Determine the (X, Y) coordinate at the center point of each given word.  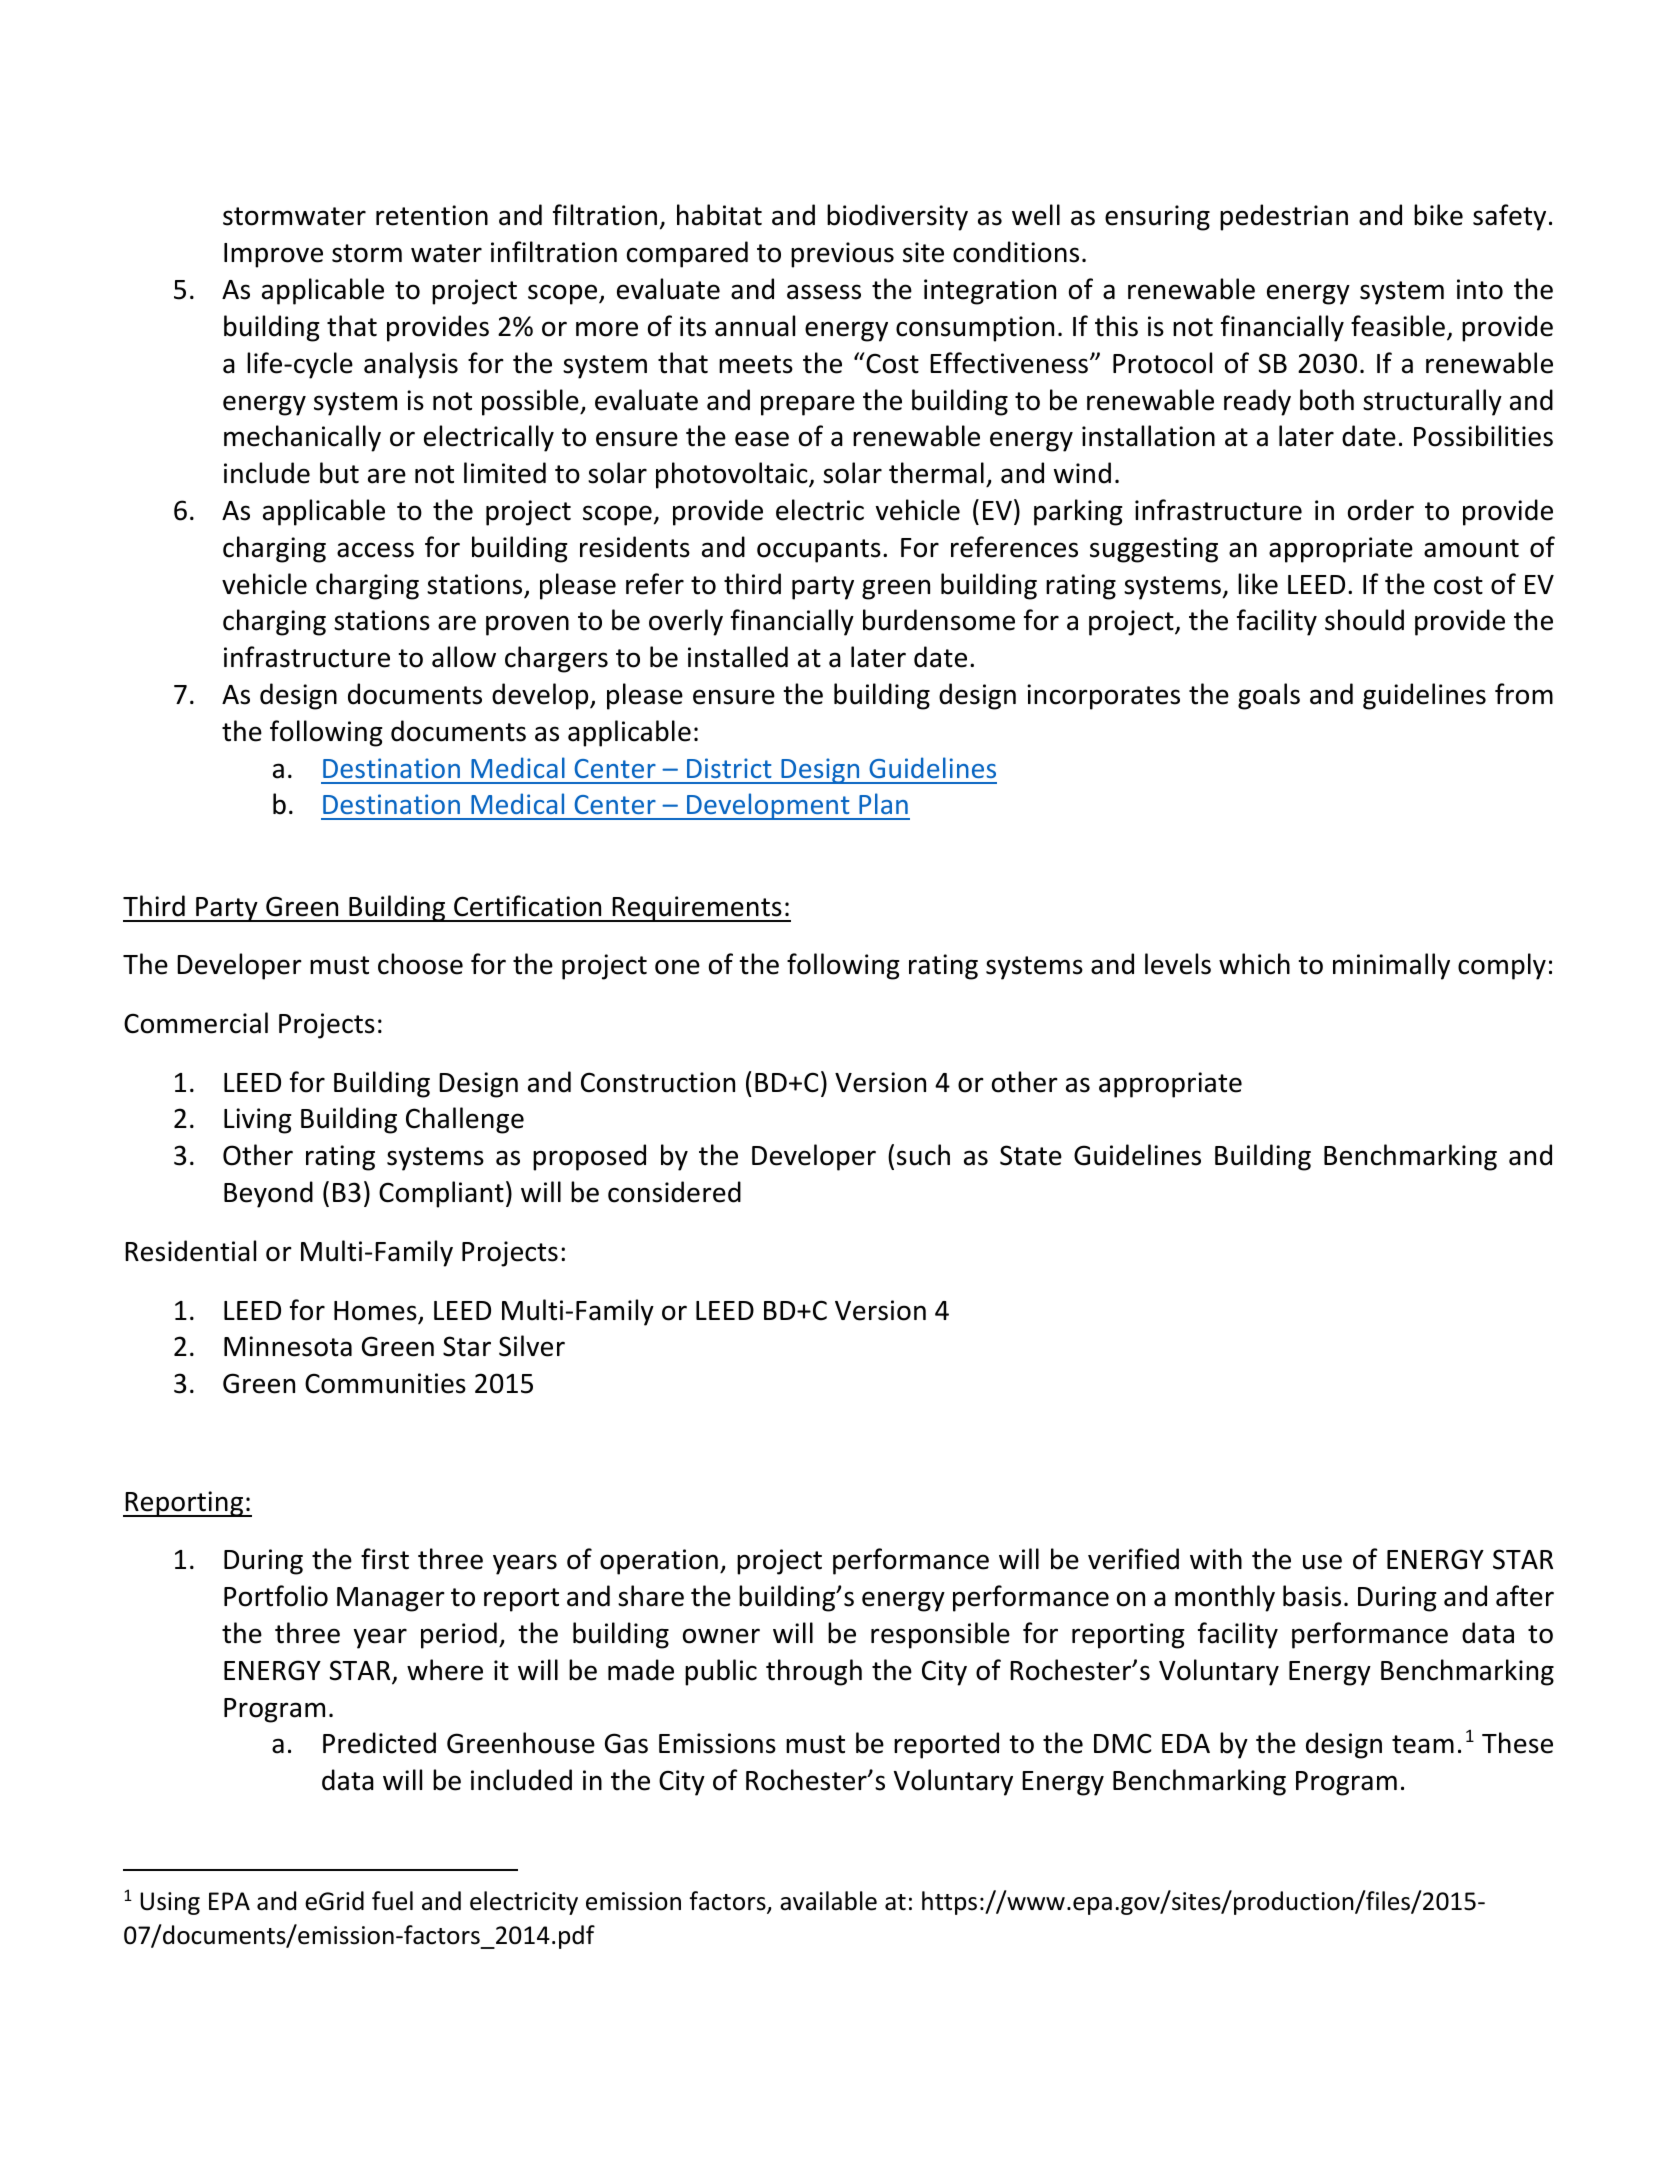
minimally (1391, 966)
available (828, 1901)
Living (258, 1121)
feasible (1398, 326)
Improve (273, 255)
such (923, 1155)
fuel (392, 1901)
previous (842, 255)
